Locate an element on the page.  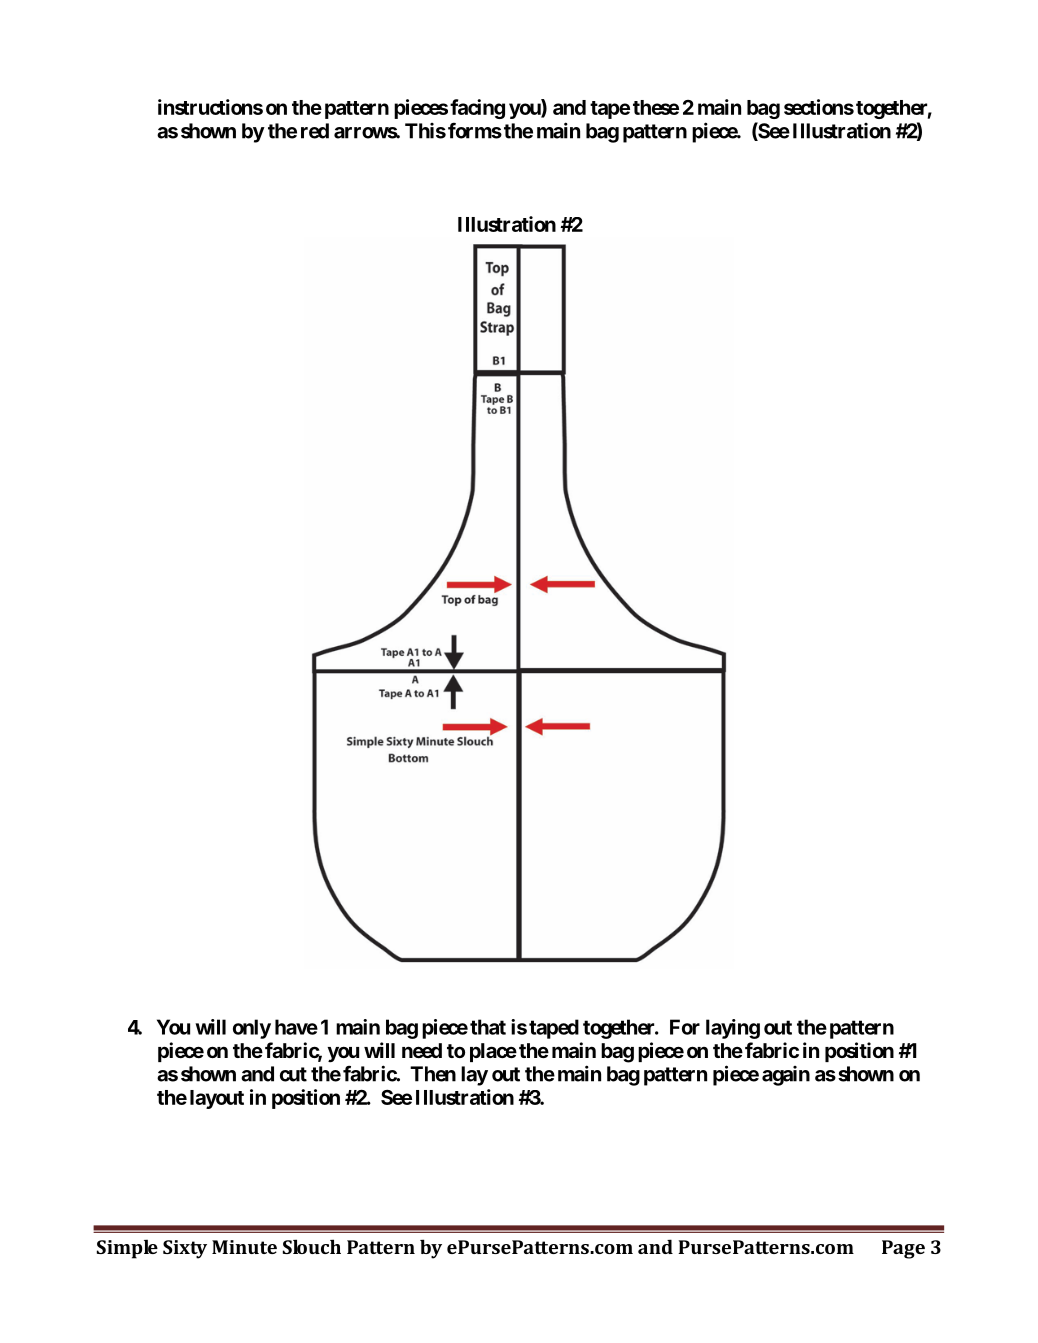
need is located at coordinates (422, 1050).
